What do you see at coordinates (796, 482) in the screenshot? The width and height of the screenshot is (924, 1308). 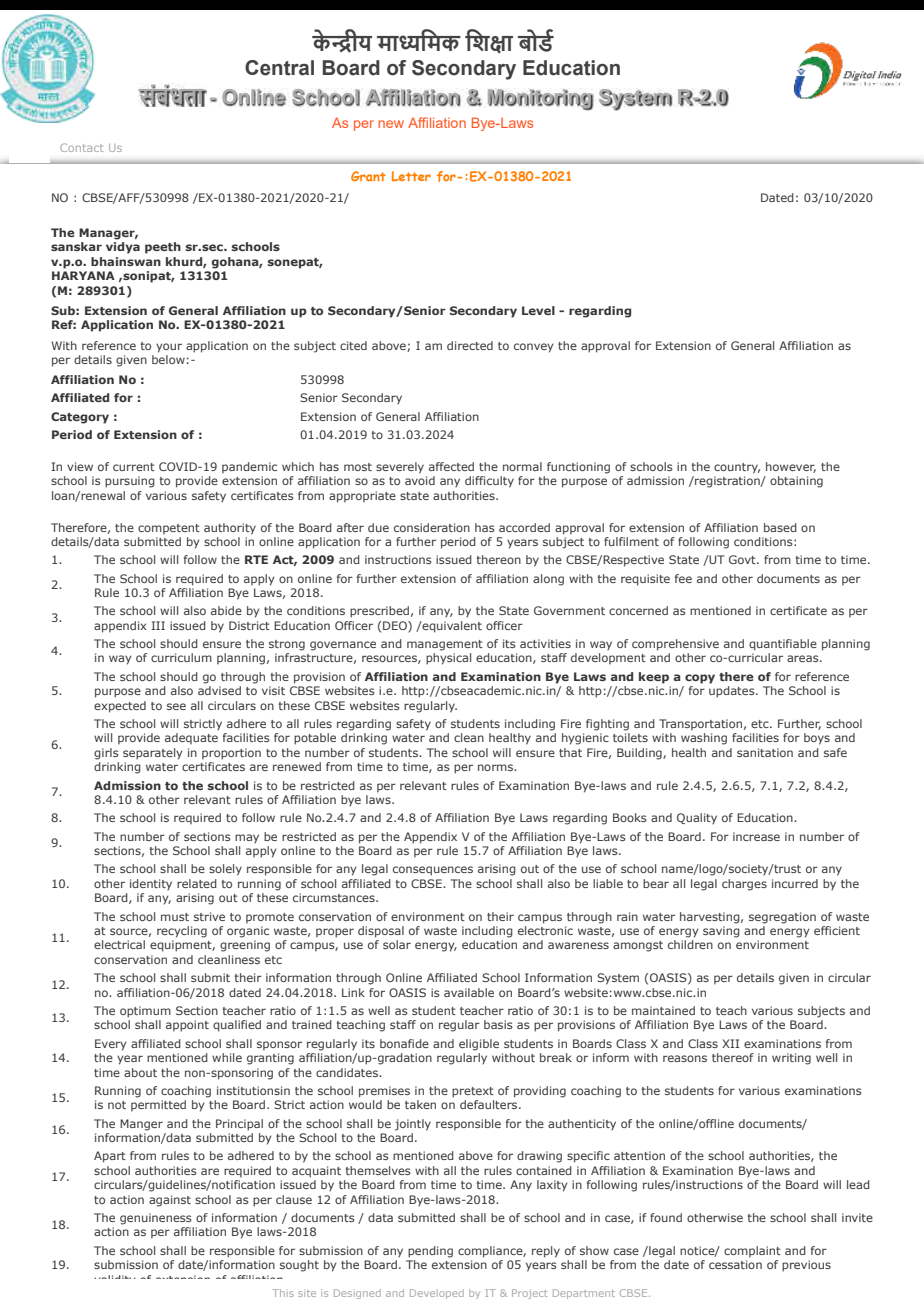 I see `obtaining` at bounding box center [796, 482].
